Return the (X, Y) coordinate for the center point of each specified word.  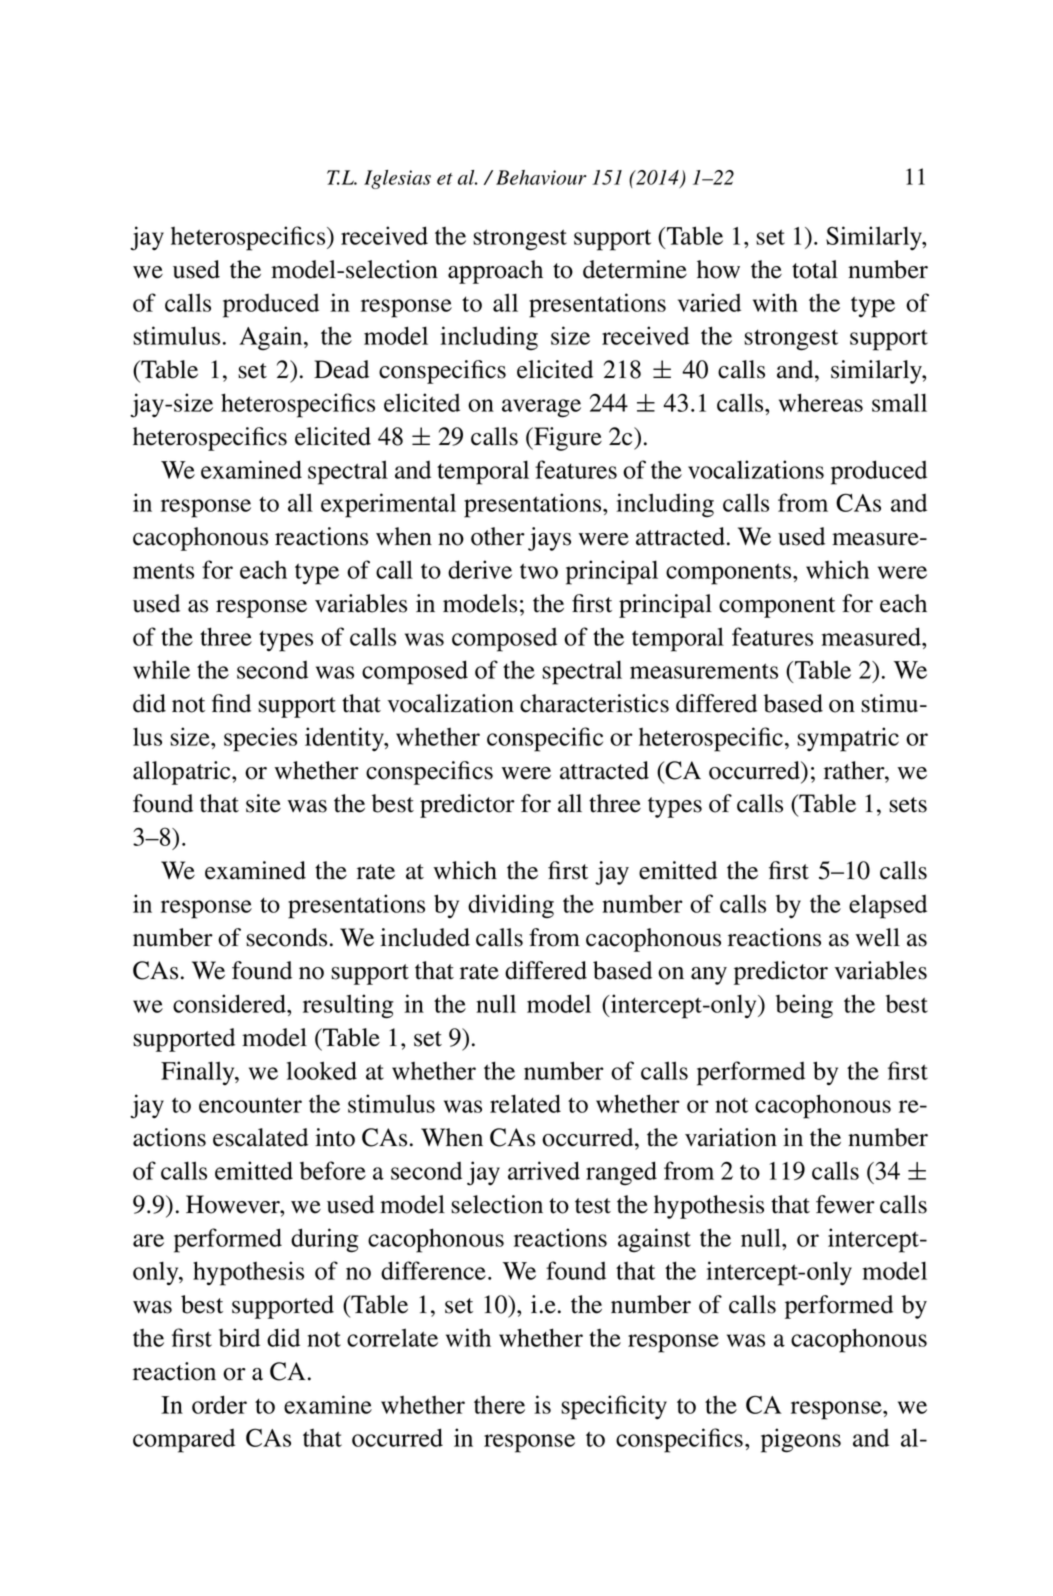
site (263, 803)
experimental (388, 505)
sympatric (848, 739)
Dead (341, 369)
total (815, 269)
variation (731, 1137)
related (525, 1103)
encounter (250, 1105)
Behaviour (541, 177)
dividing (511, 906)
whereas (821, 402)
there (499, 1405)
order (219, 1404)
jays (549, 539)
